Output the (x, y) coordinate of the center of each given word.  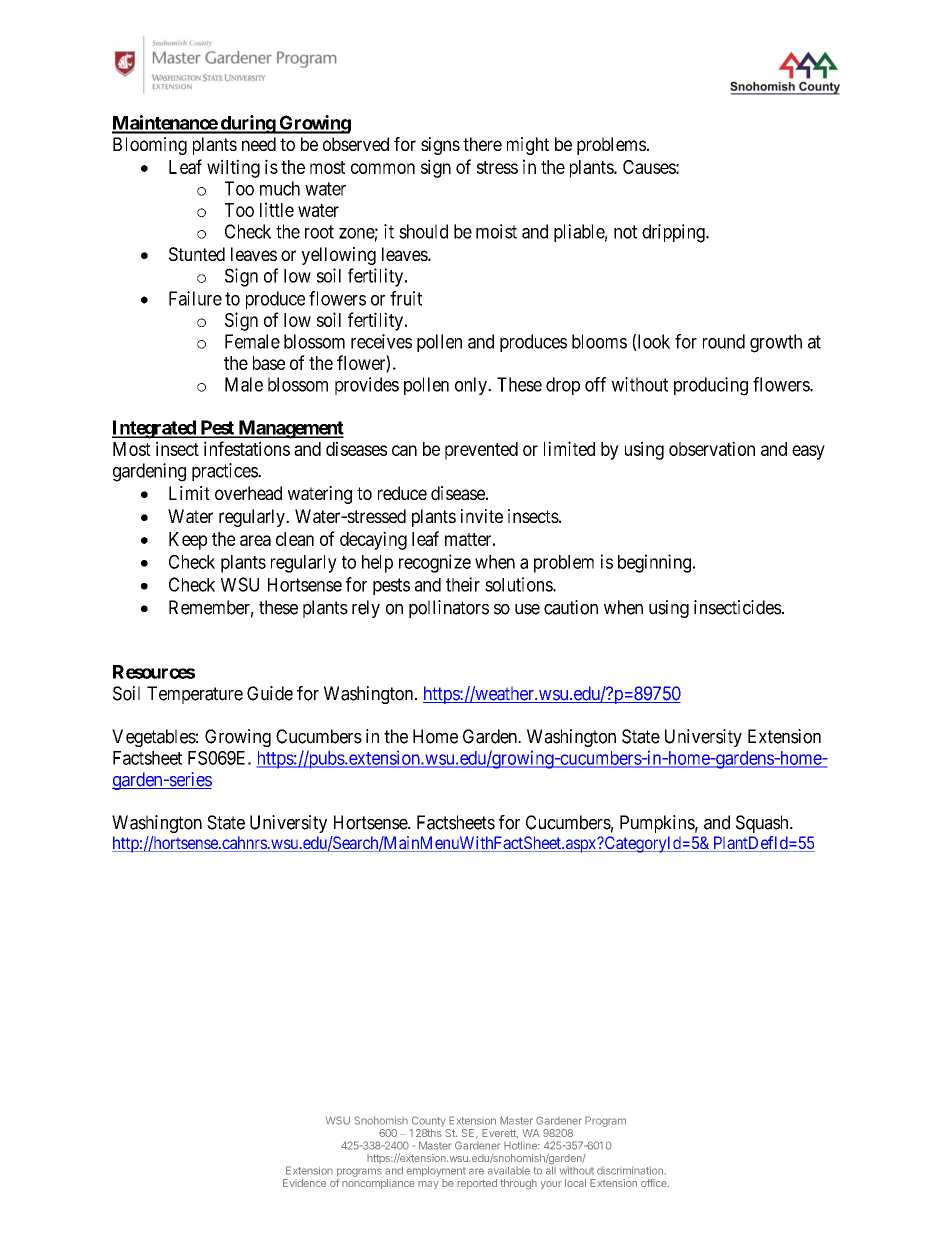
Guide (270, 693)
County (429, 1121)
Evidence (304, 1183)
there (482, 144)
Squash (763, 824)
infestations (247, 448)
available (509, 1170)
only (472, 386)
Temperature (195, 695)
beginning (654, 563)
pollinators (449, 609)
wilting (233, 168)
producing (711, 386)
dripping (674, 233)
